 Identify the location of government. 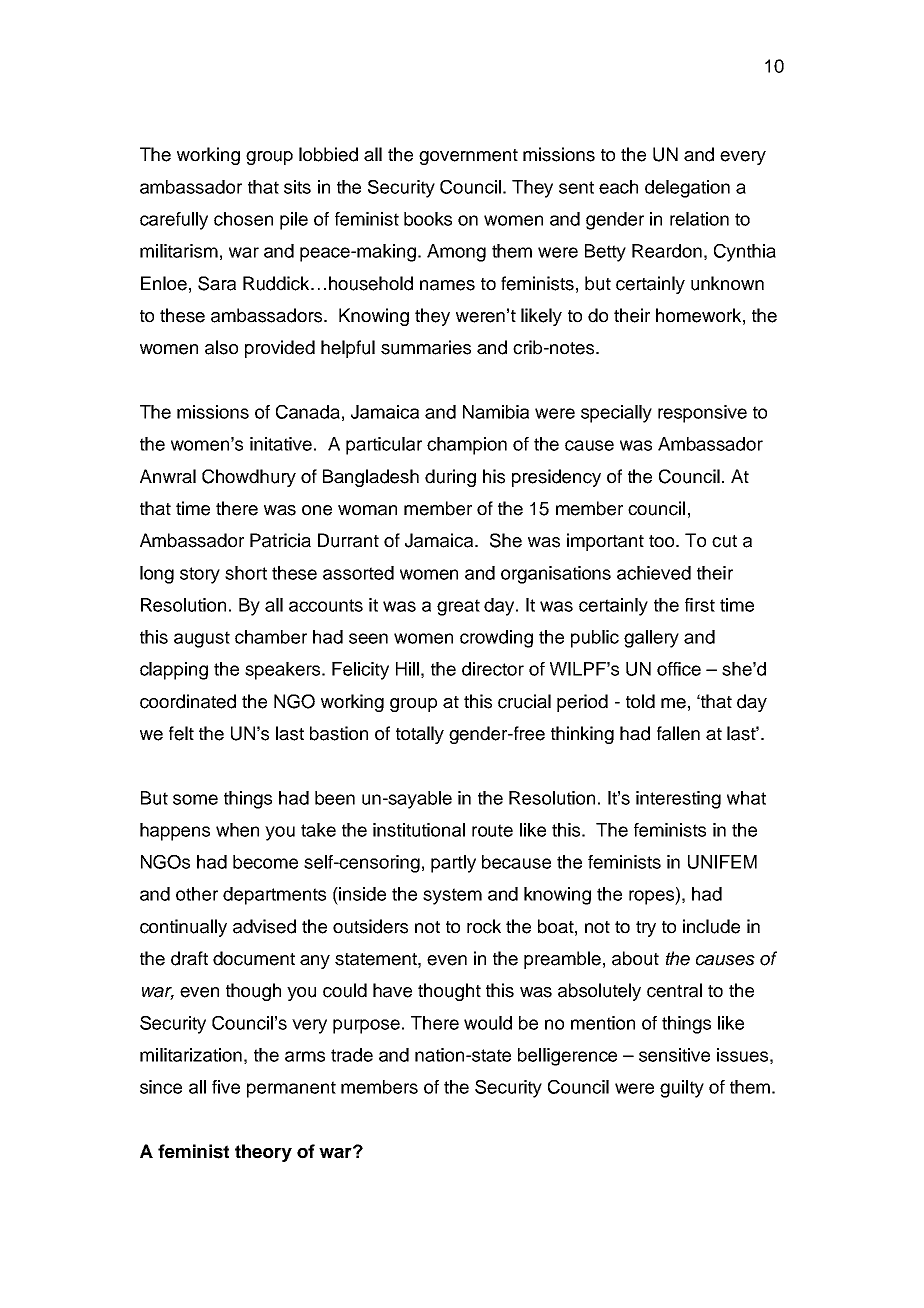
(468, 157).
